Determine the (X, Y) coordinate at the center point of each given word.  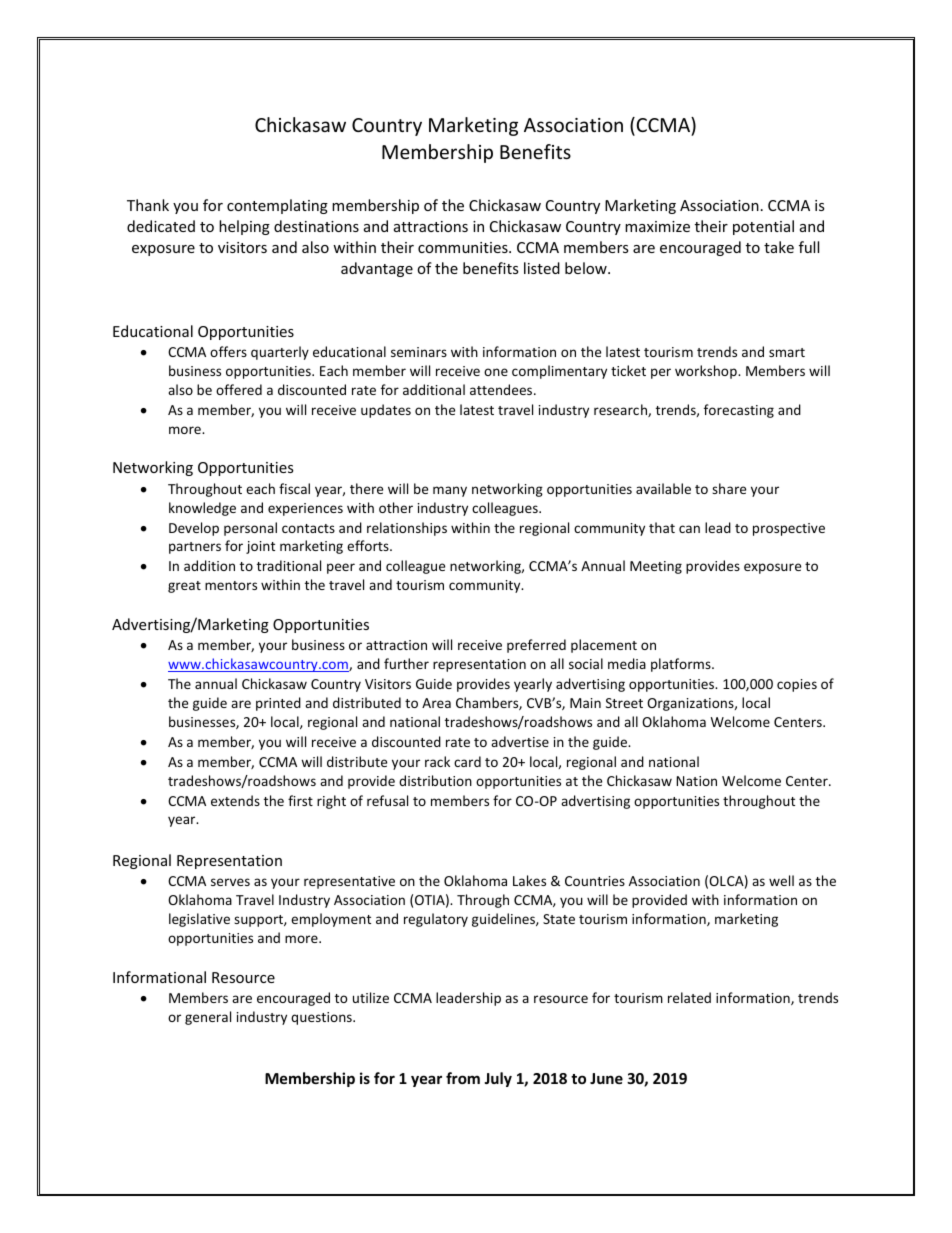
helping (244, 227)
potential (763, 227)
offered (239, 389)
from (463, 1078)
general (208, 1018)
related (689, 997)
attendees (502, 389)
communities (464, 247)
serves (230, 882)
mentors (231, 585)
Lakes (529, 880)
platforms (682, 665)
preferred (536, 646)
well (781, 880)
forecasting (739, 411)
